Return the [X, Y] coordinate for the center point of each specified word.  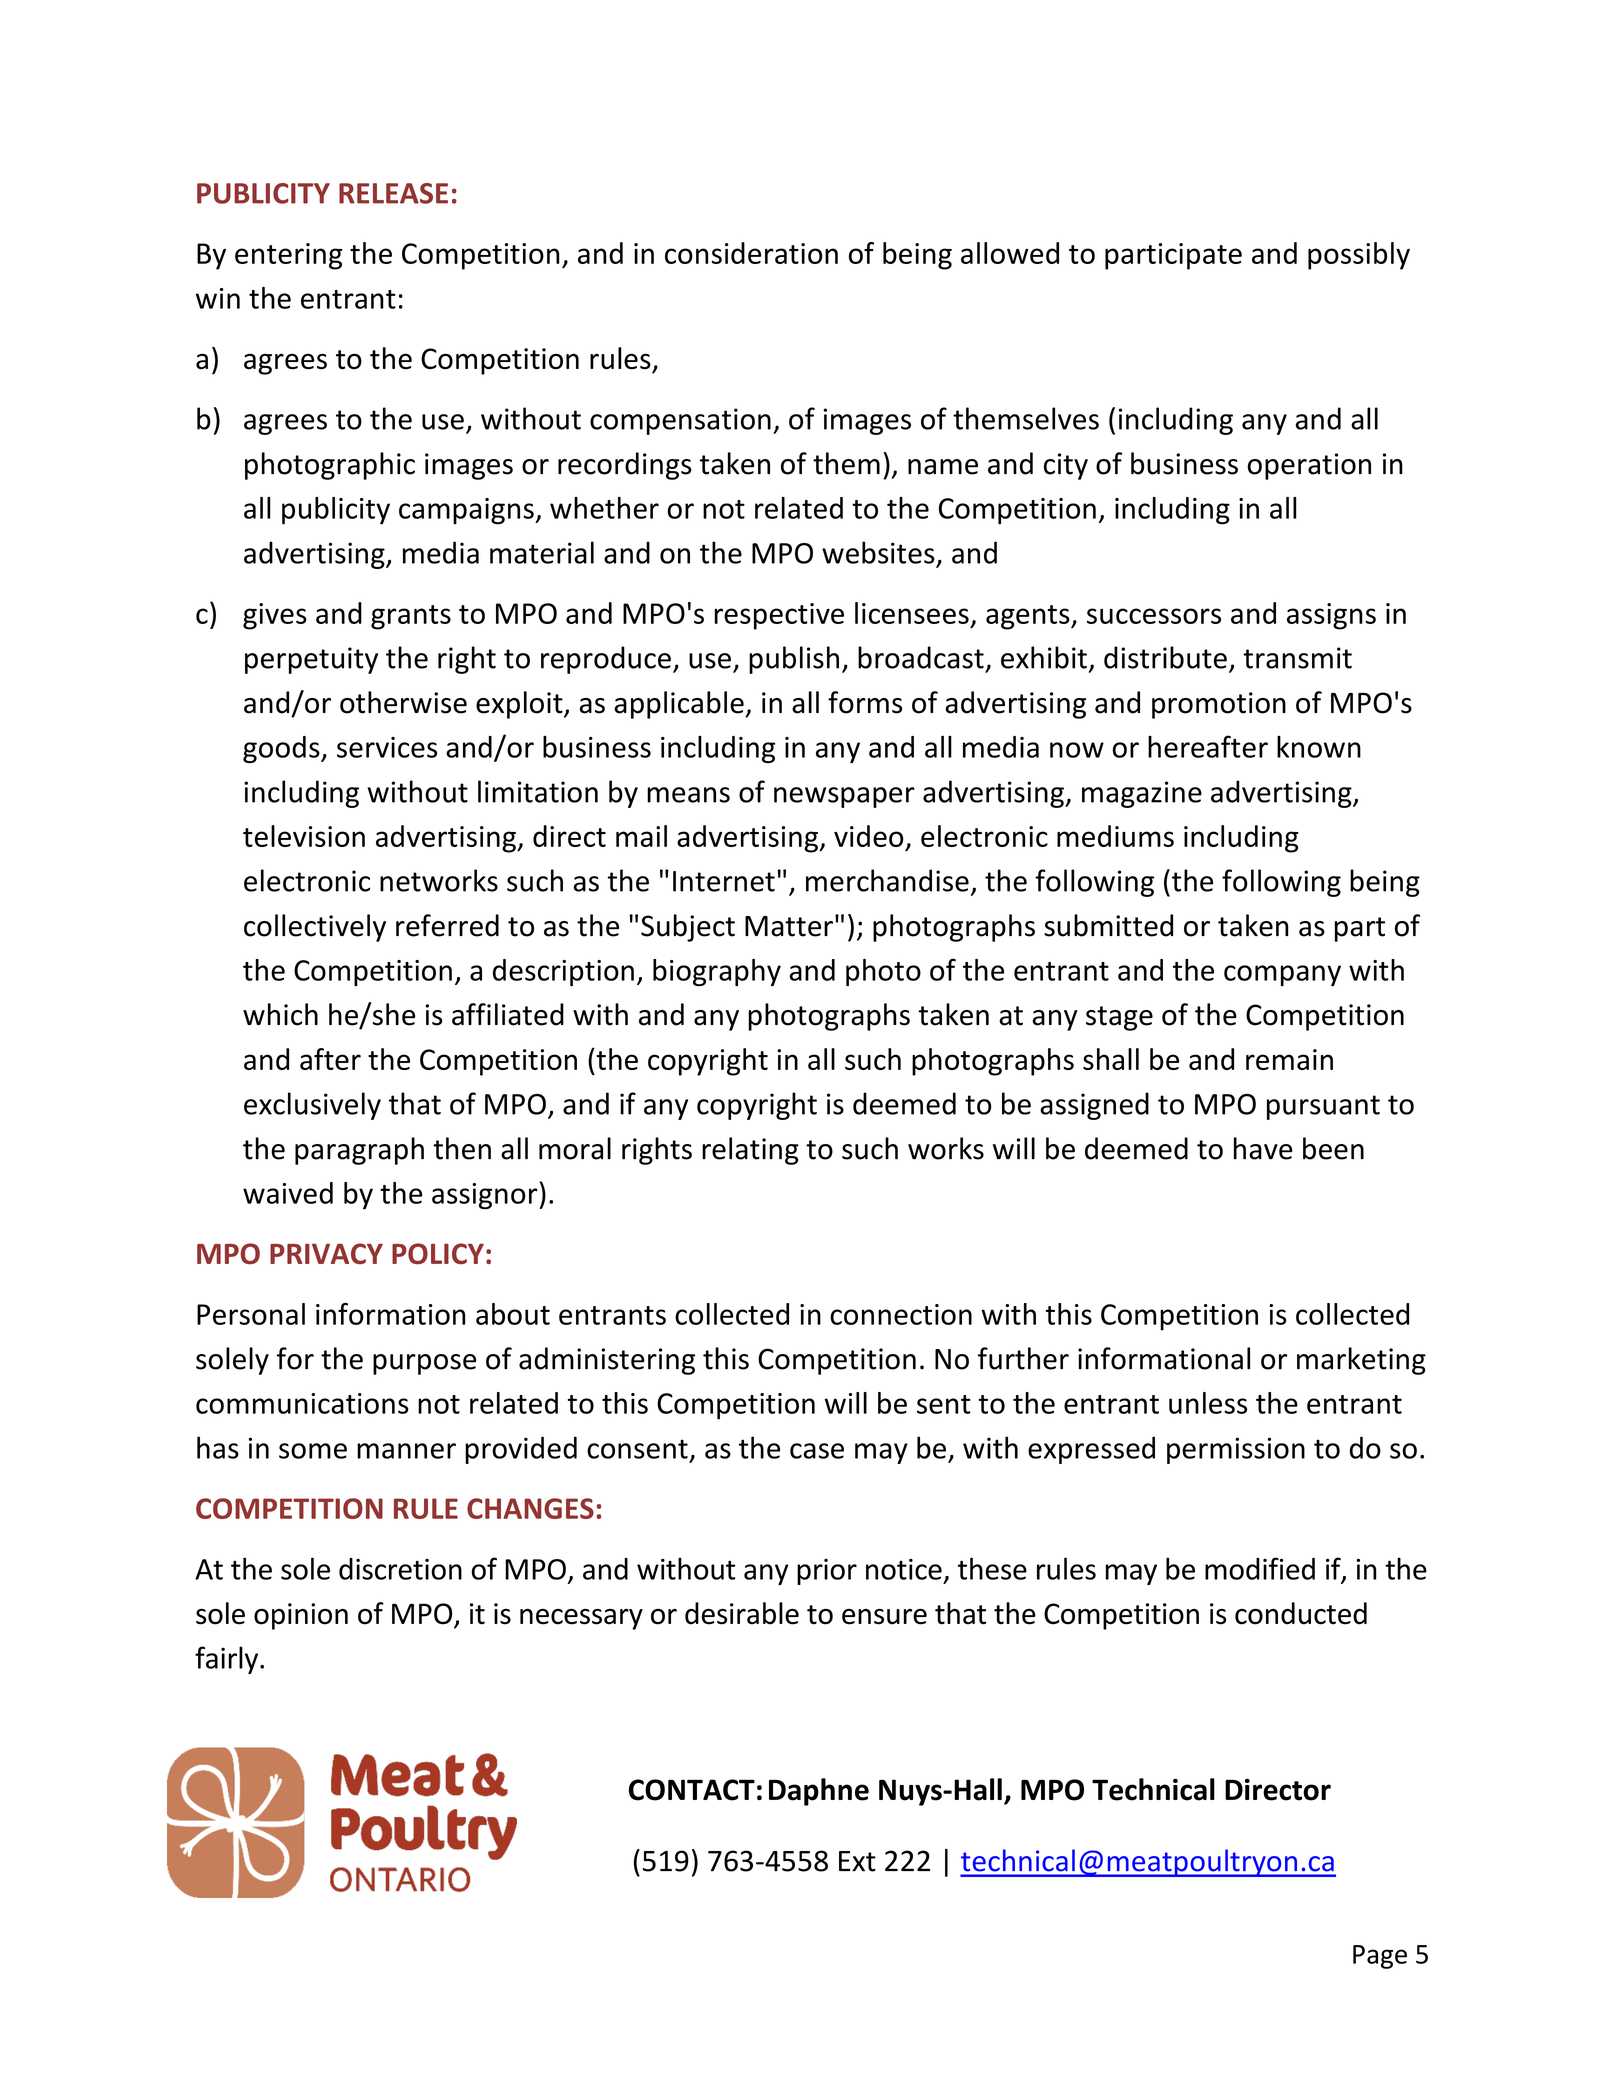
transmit [1297, 658]
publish [794, 660]
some [313, 1451]
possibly [1359, 256]
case [817, 1451]
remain [1289, 1059]
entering [288, 256]
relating [750, 1151]
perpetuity [311, 660]
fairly [228, 1660]
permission [1236, 1450]
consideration [751, 253]
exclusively [312, 1106]
